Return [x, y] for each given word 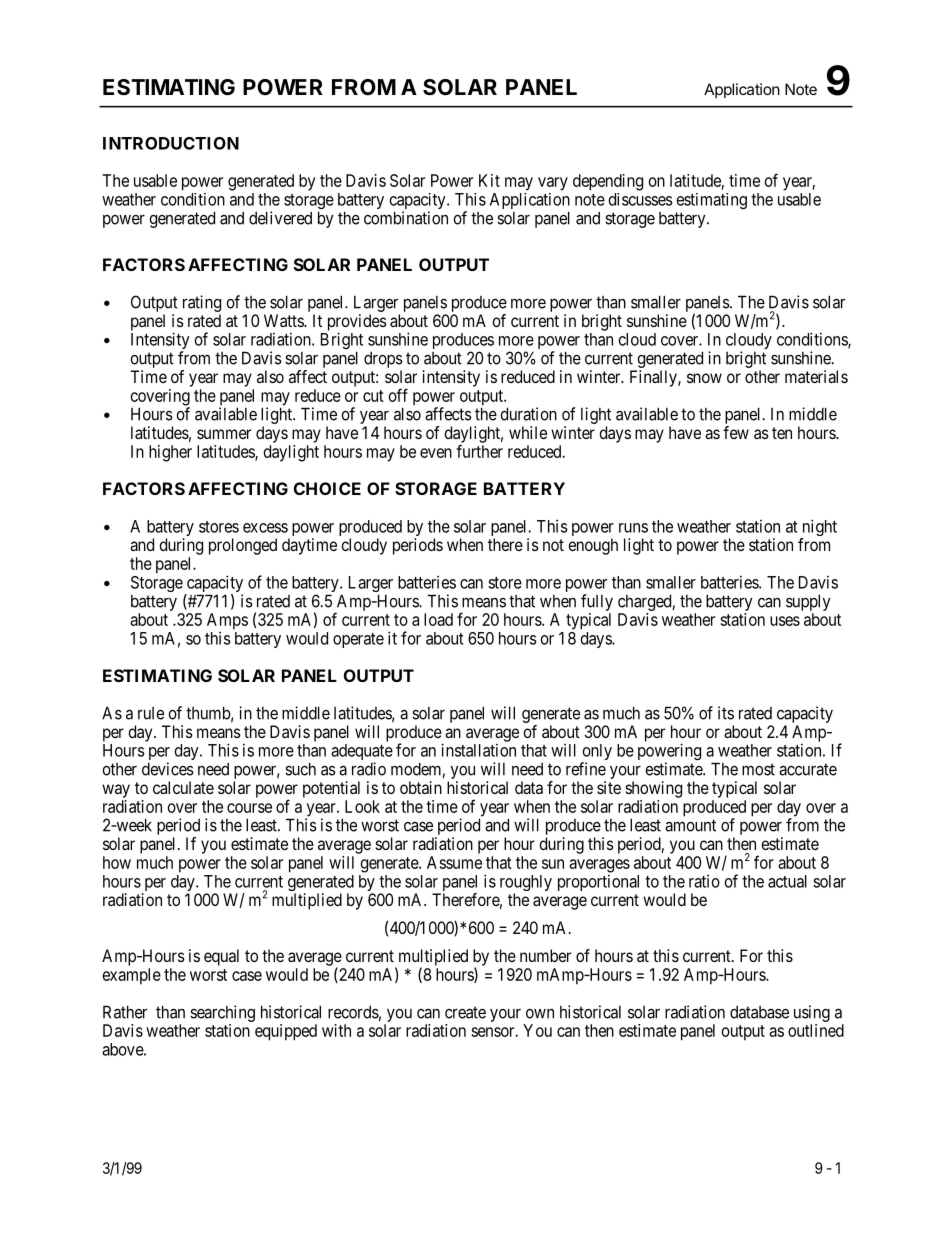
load [438, 619]
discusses [641, 199]
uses [785, 621]
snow [704, 378]
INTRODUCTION [171, 143]
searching [222, 1013]
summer [224, 434]
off [398, 395]
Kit [489, 180]
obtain [421, 787]
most [758, 769]
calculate [183, 787]
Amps [227, 621]
